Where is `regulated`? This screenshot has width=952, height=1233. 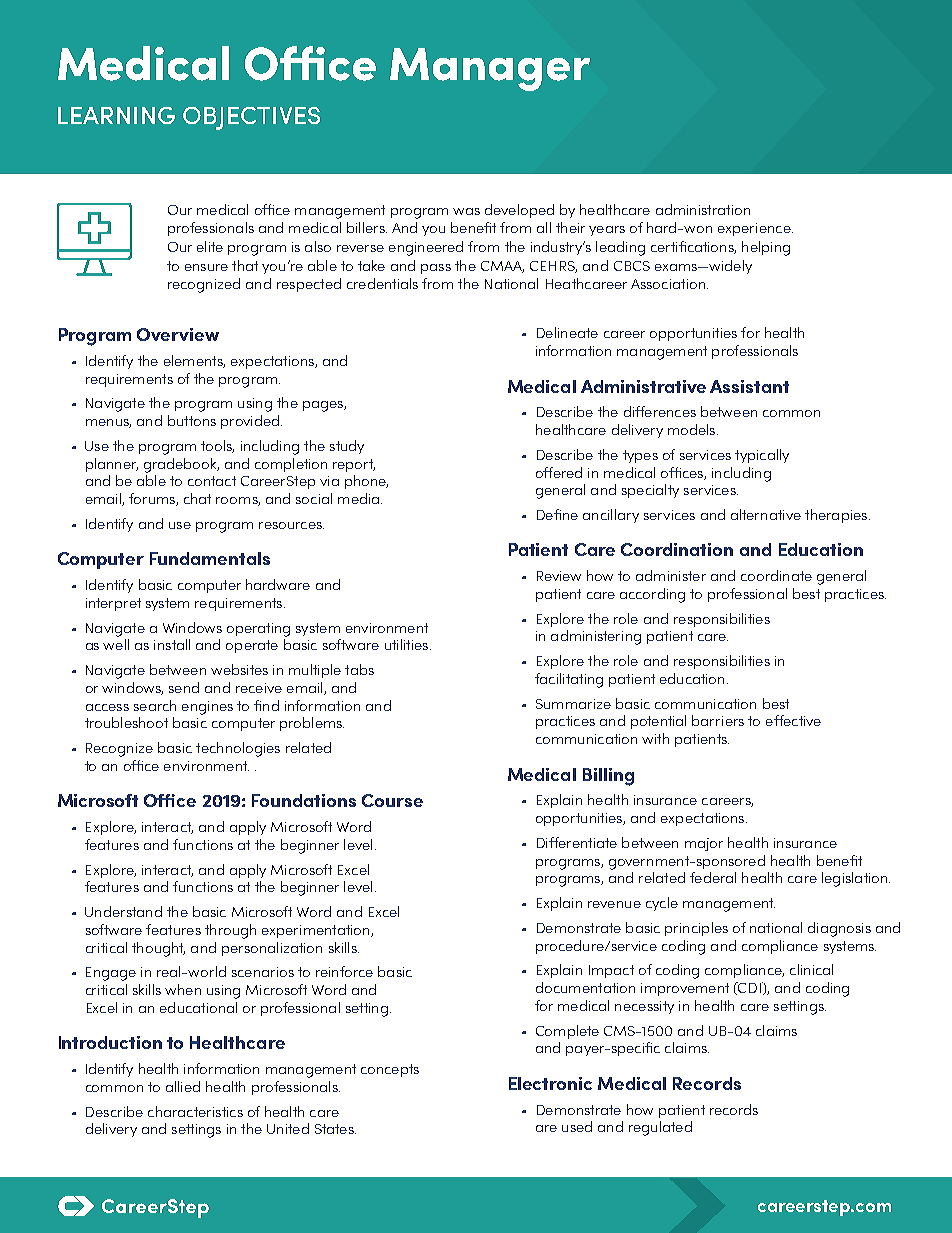
regulated is located at coordinates (660, 1128).
